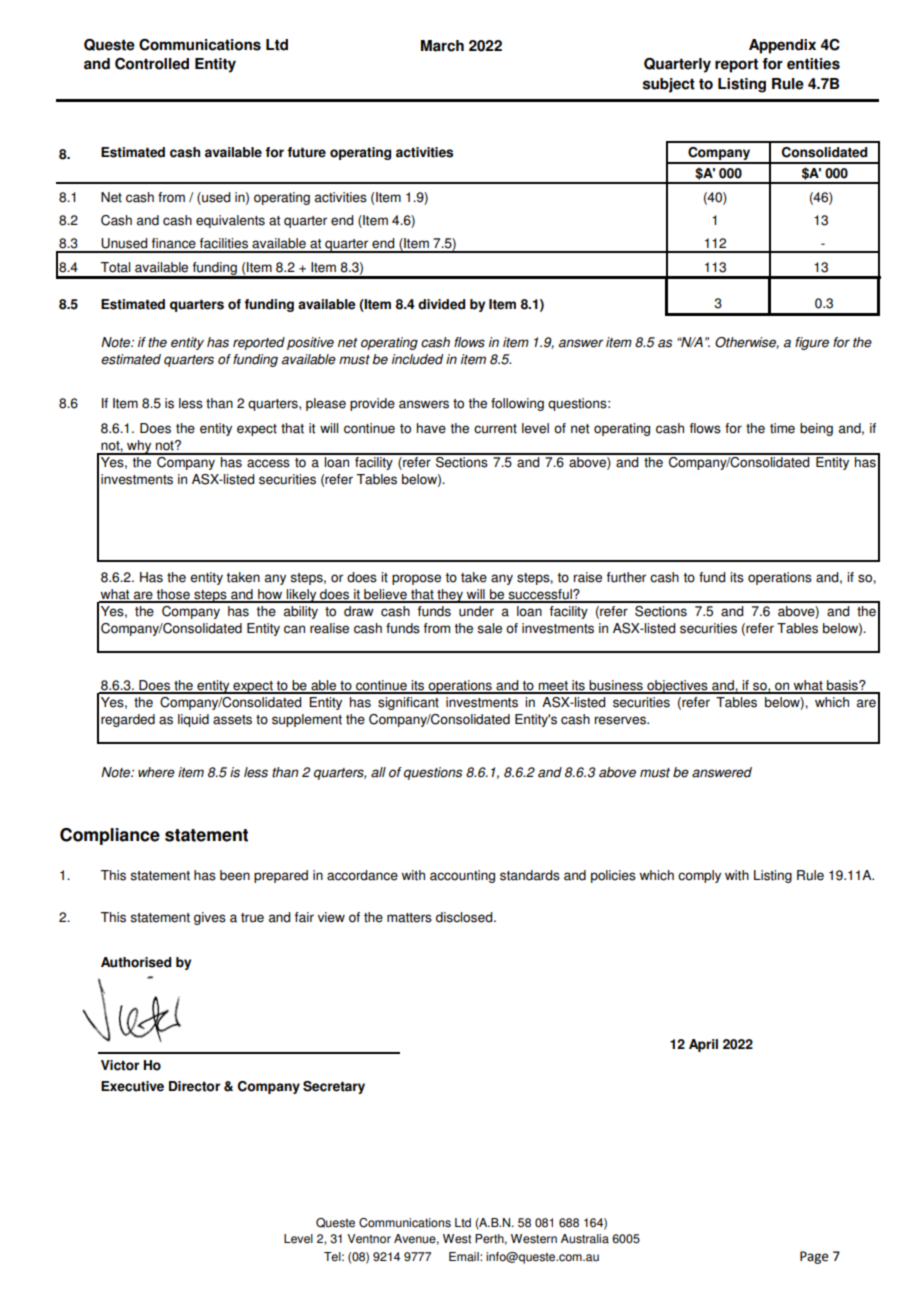  I want to click on accounting, so click(462, 876).
